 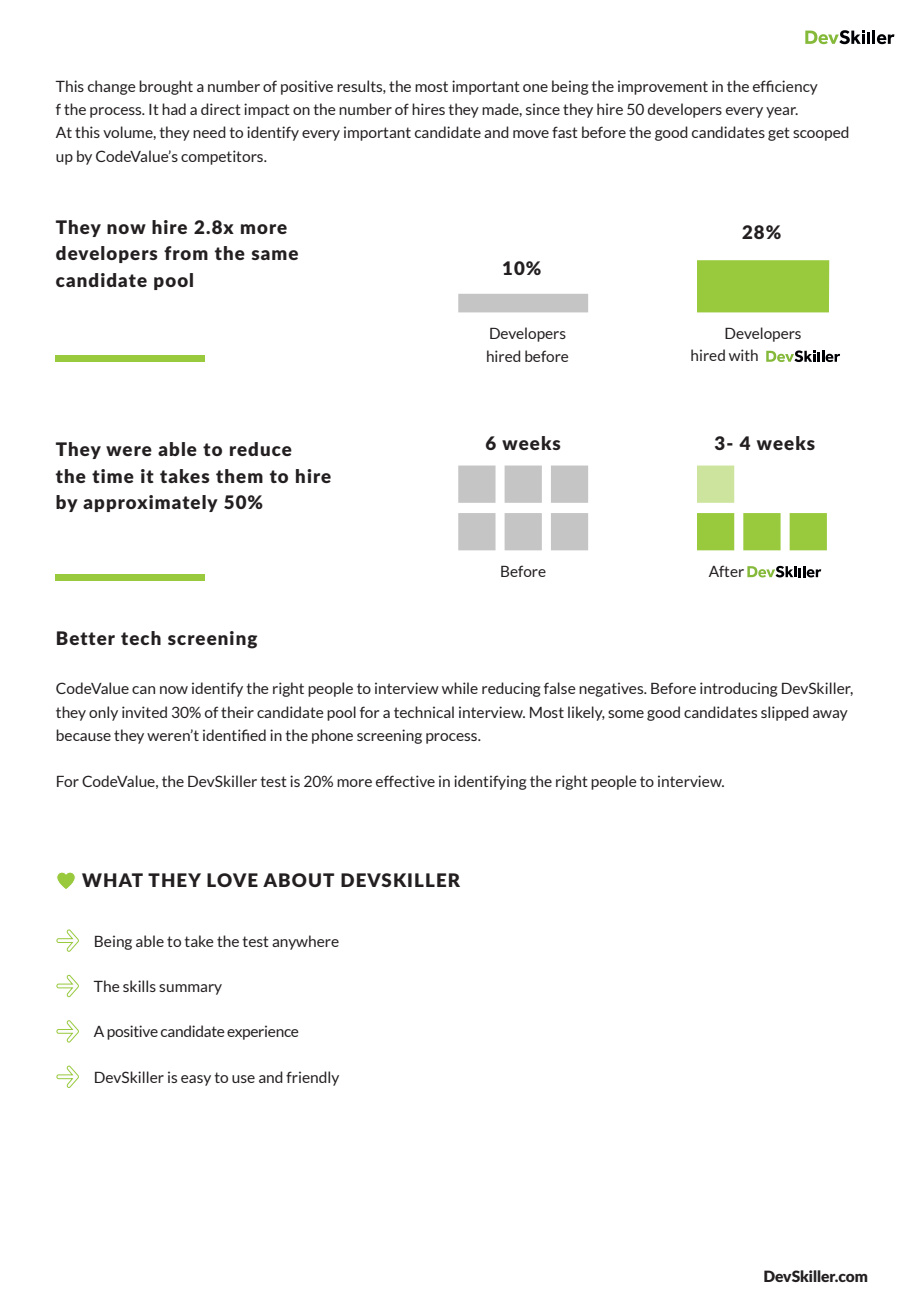 What do you see at coordinates (196, 1080) in the page?
I see `easy` at bounding box center [196, 1080].
